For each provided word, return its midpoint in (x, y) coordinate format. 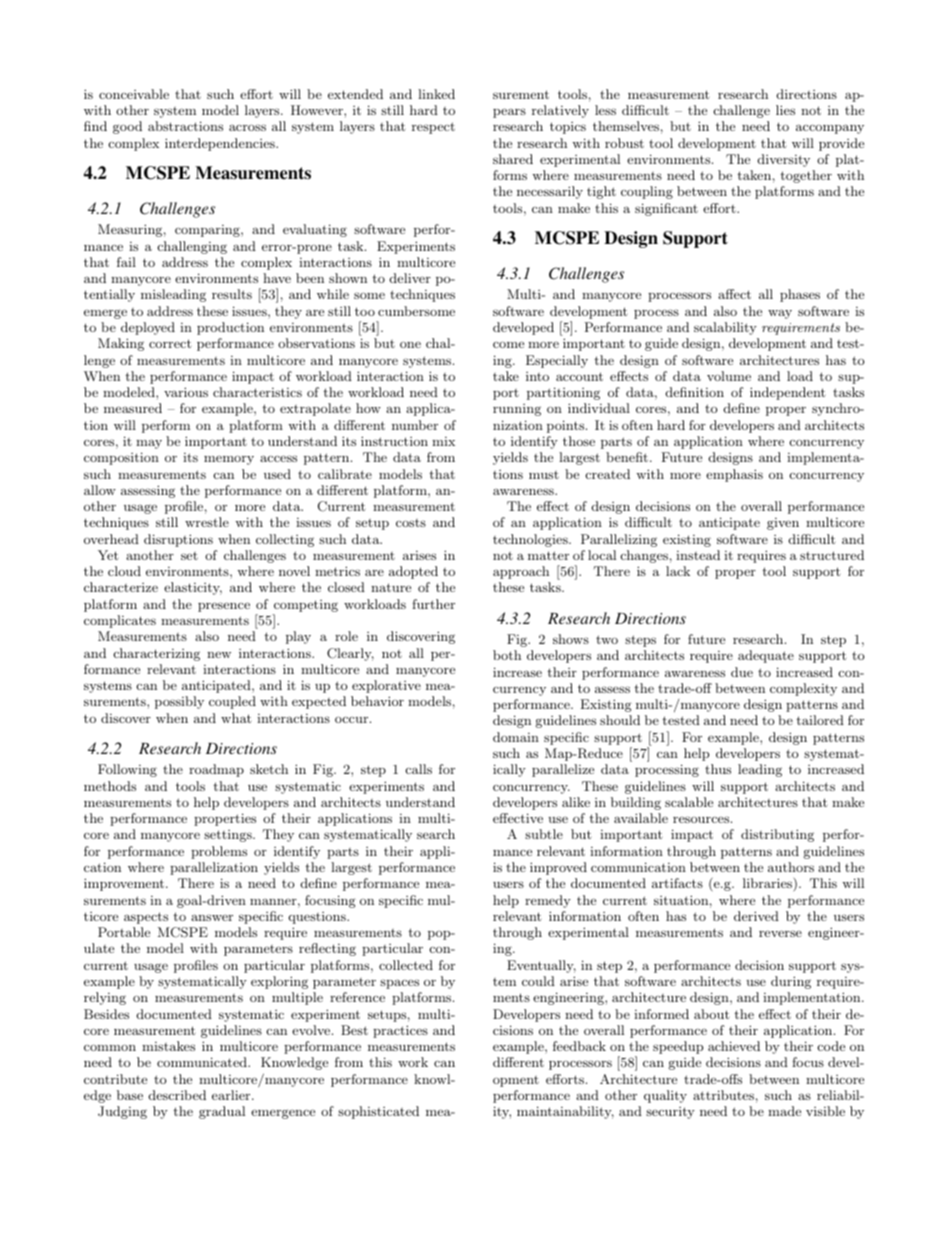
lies (785, 110)
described (177, 1095)
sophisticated (378, 1112)
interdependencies (221, 144)
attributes (723, 1095)
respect (433, 128)
